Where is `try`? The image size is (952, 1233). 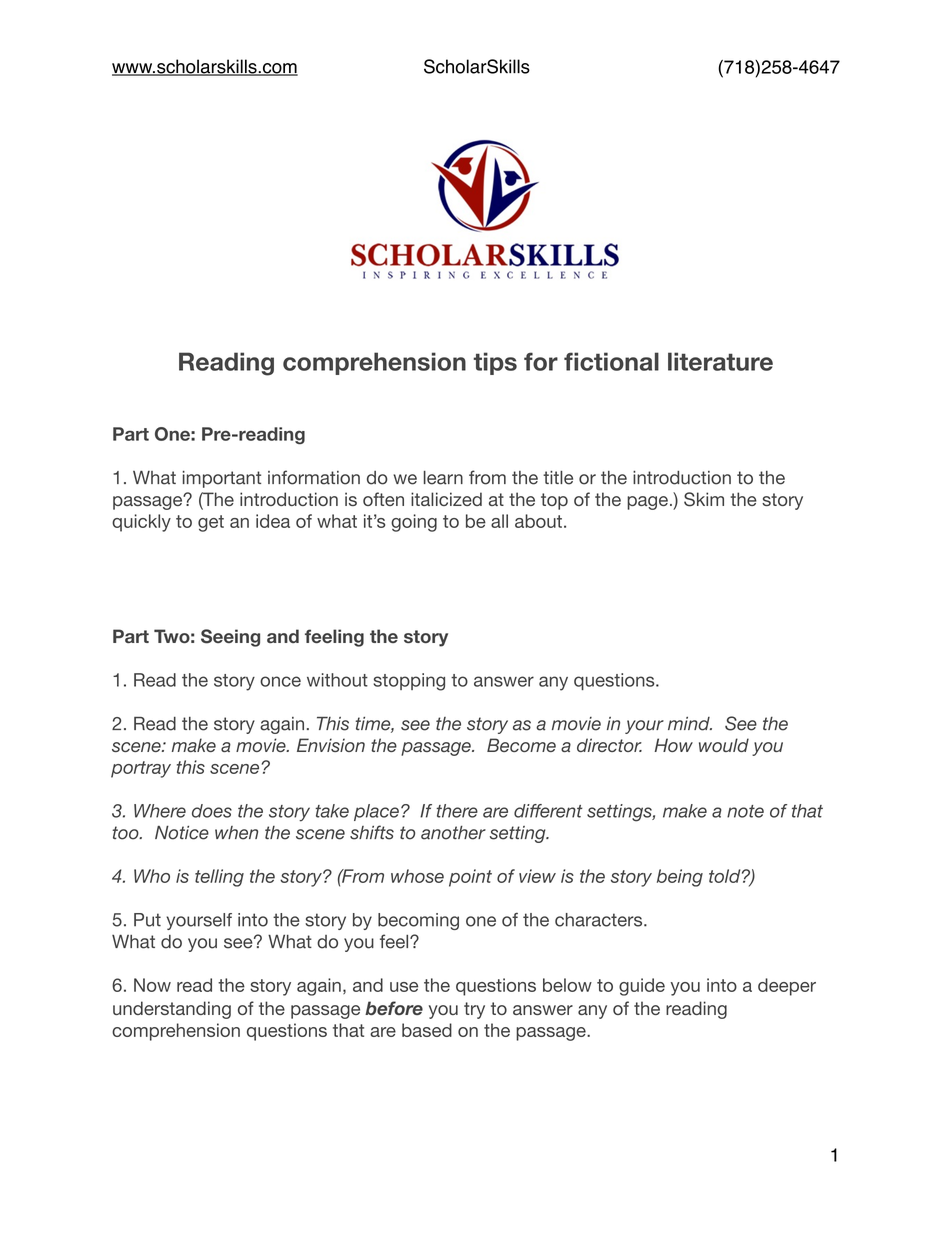
try is located at coordinates (474, 1010).
